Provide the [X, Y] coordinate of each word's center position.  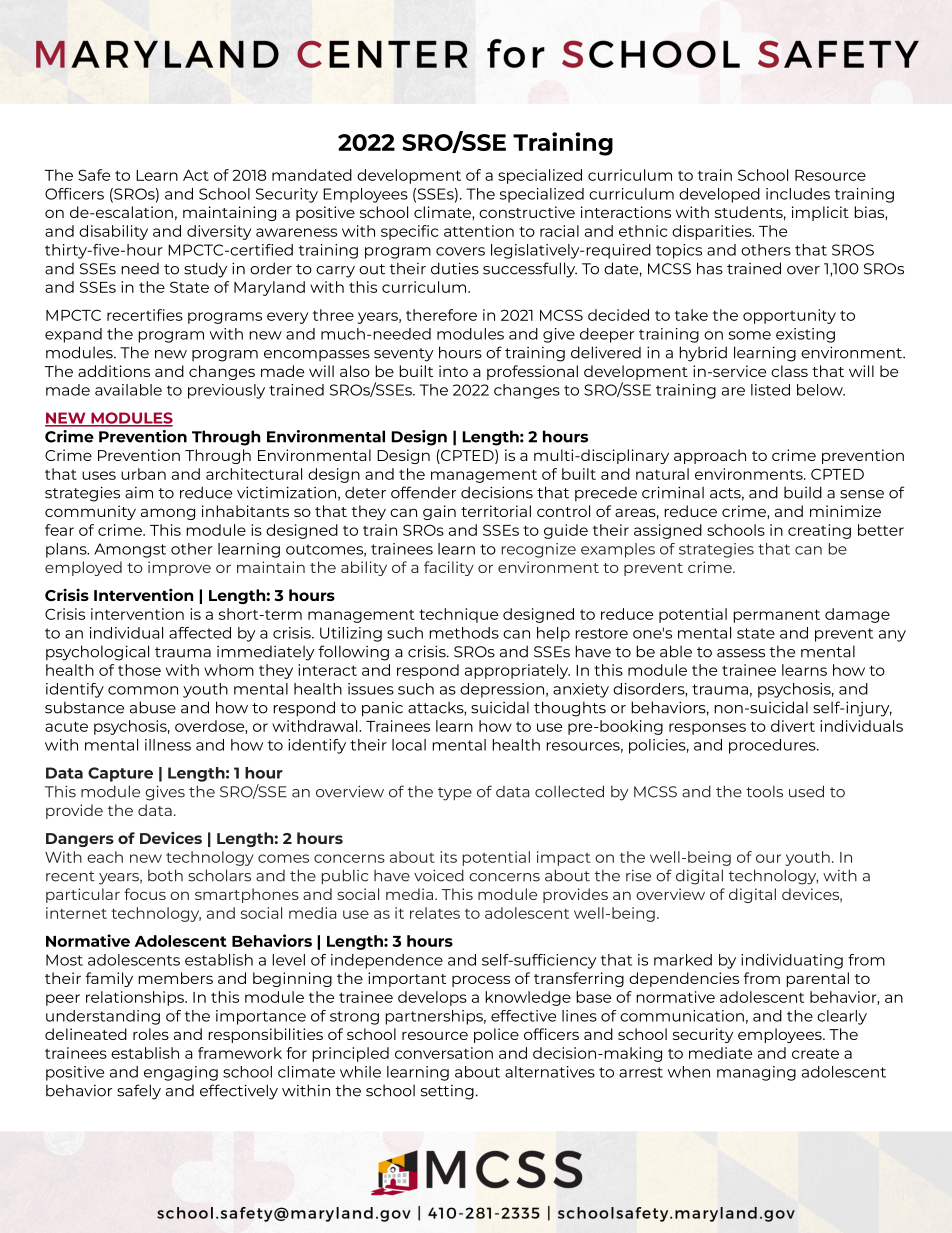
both [165, 875]
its [448, 857]
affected [200, 633]
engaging [181, 1073]
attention [479, 231]
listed [770, 390]
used [806, 791]
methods [464, 633]
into [453, 371]
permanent [776, 616]
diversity [219, 232]
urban [143, 474]
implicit [820, 213]
